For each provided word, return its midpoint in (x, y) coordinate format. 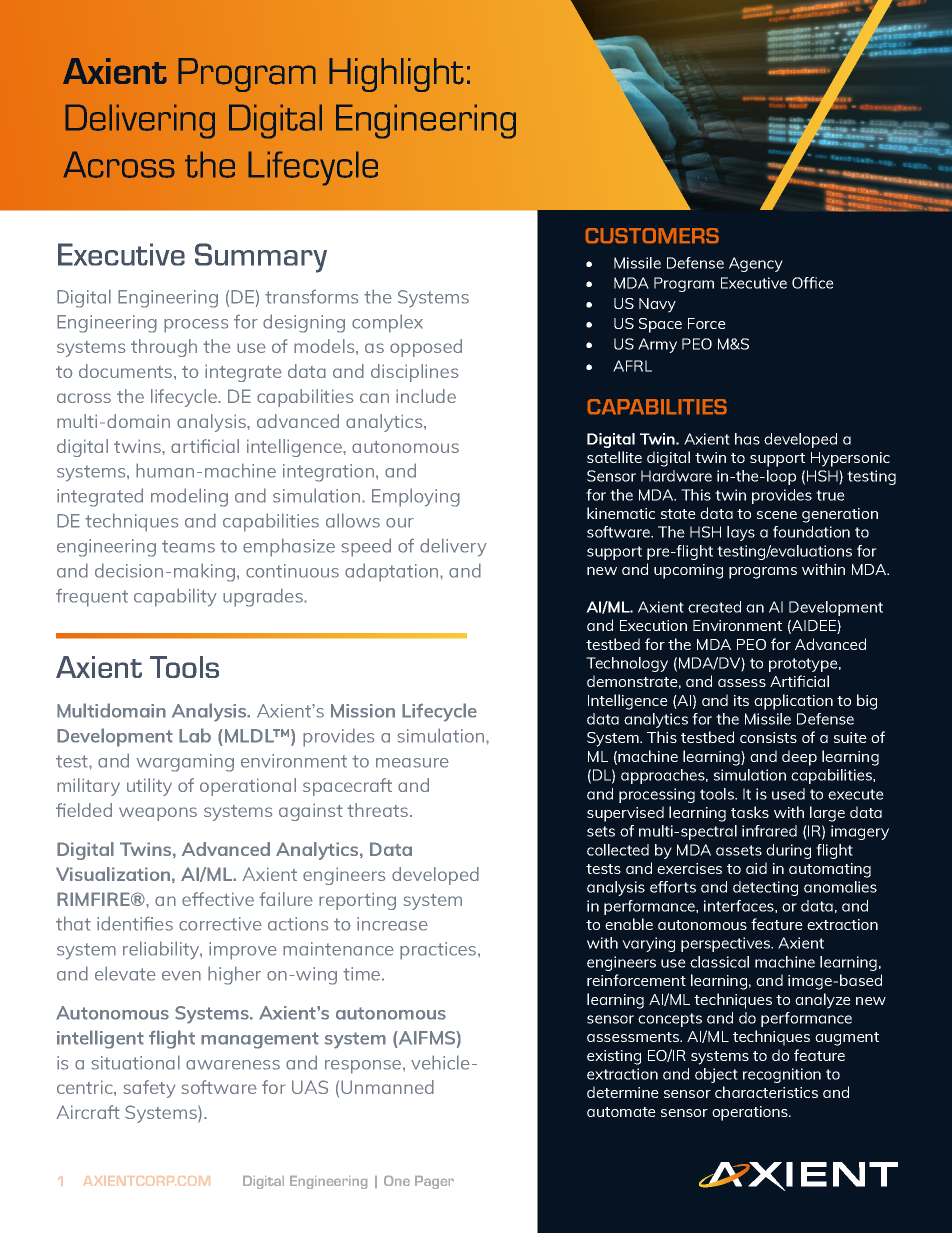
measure (412, 763)
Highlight (396, 75)
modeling (189, 497)
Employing (416, 497)
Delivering (140, 121)
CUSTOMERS (652, 235)
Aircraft (88, 1112)
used (788, 794)
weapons (158, 814)
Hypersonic (850, 459)
